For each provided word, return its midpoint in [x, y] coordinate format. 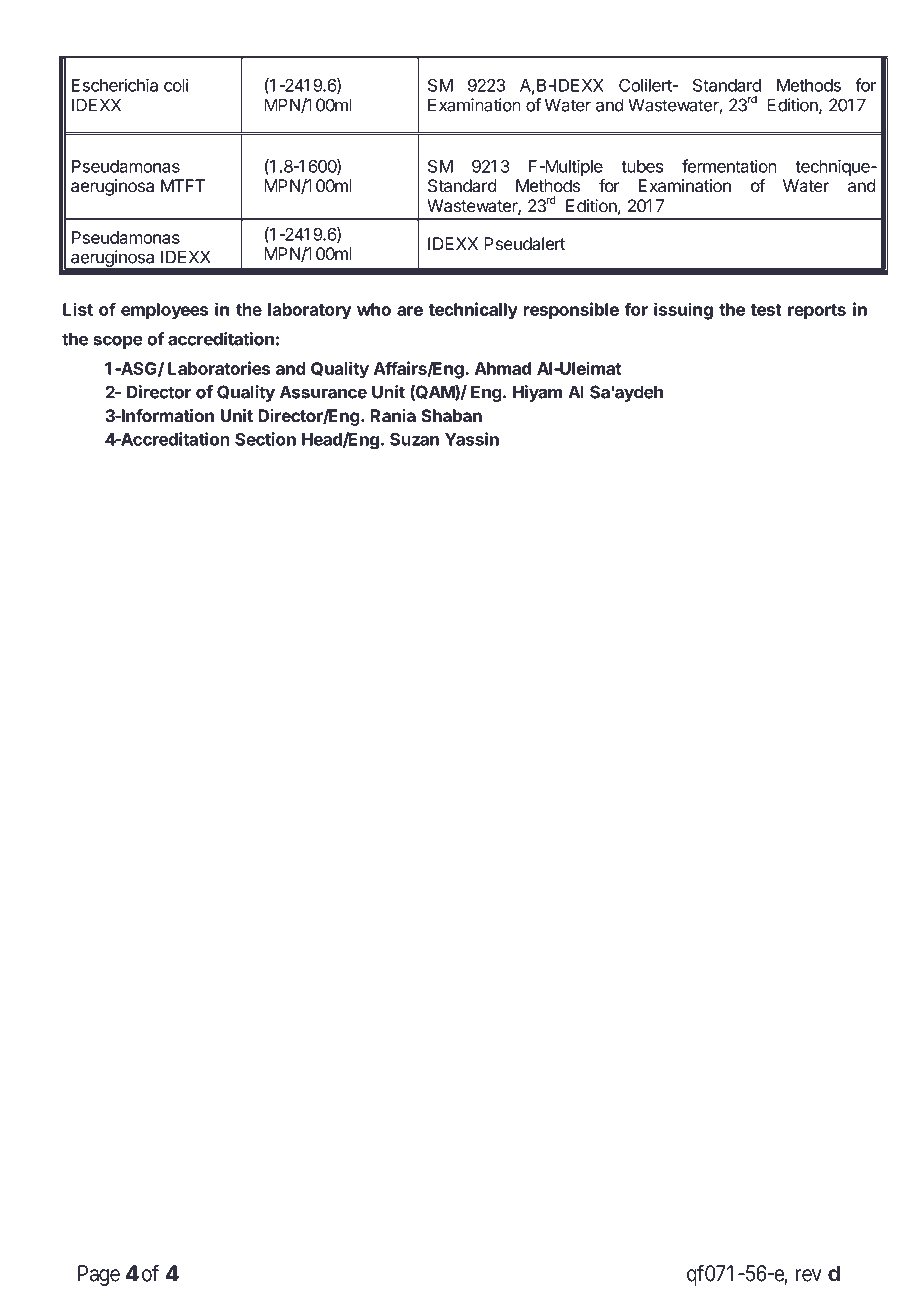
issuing [683, 311]
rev [808, 1275]
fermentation [729, 166]
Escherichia [115, 85]
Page [99, 1275]
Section [265, 439]
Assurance [323, 392]
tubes [642, 166]
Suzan [414, 439]
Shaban [451, 416]
